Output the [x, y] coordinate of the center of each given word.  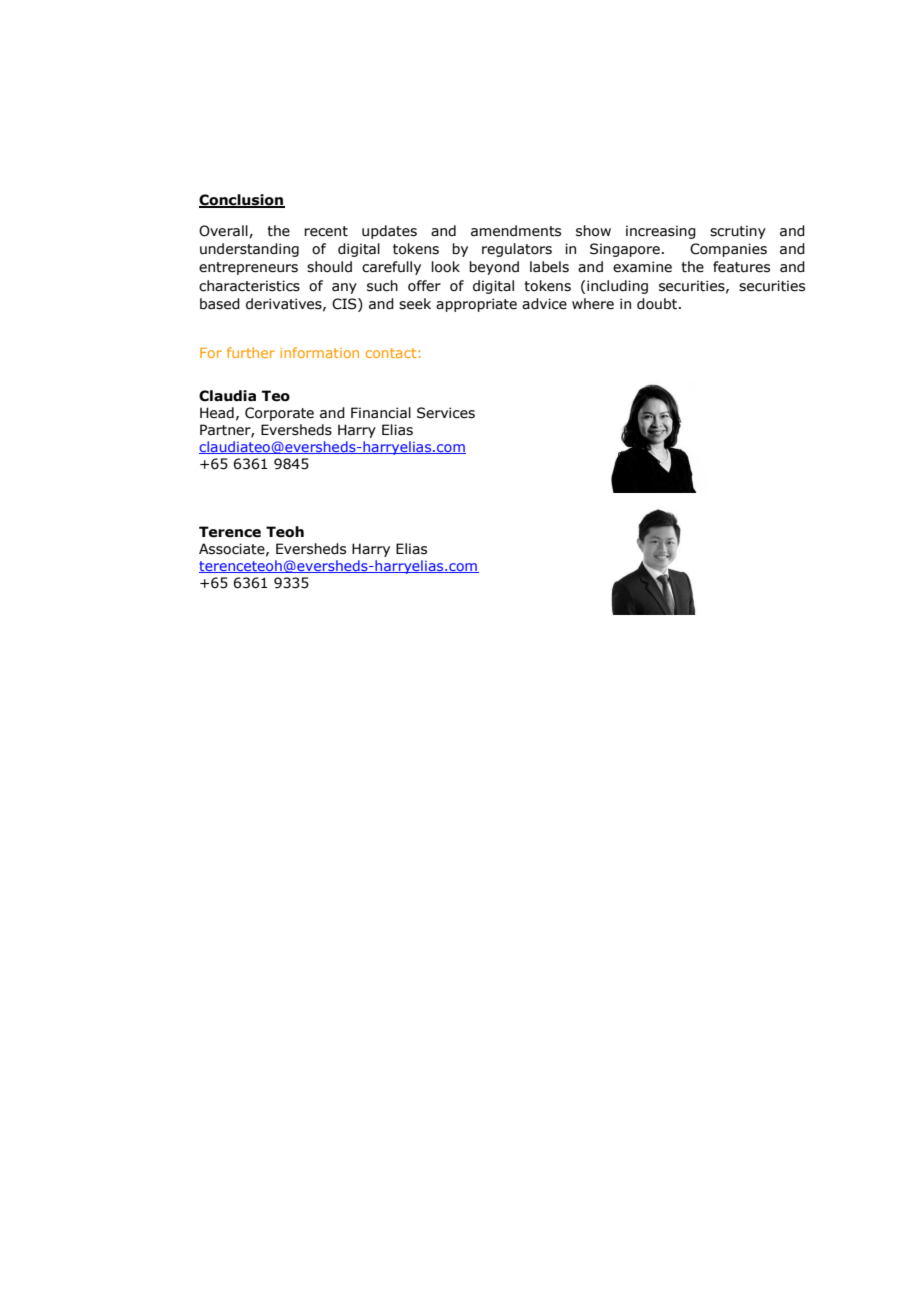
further [251, 352]
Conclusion [242, 201]
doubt [657, 304]
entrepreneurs [248, 268]
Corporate [279, 414]
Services [446, 413]
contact [391, 353]
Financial [381, 413]
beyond [494, 268]
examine [642, 267]
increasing [661, 232]
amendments [516, 231]
